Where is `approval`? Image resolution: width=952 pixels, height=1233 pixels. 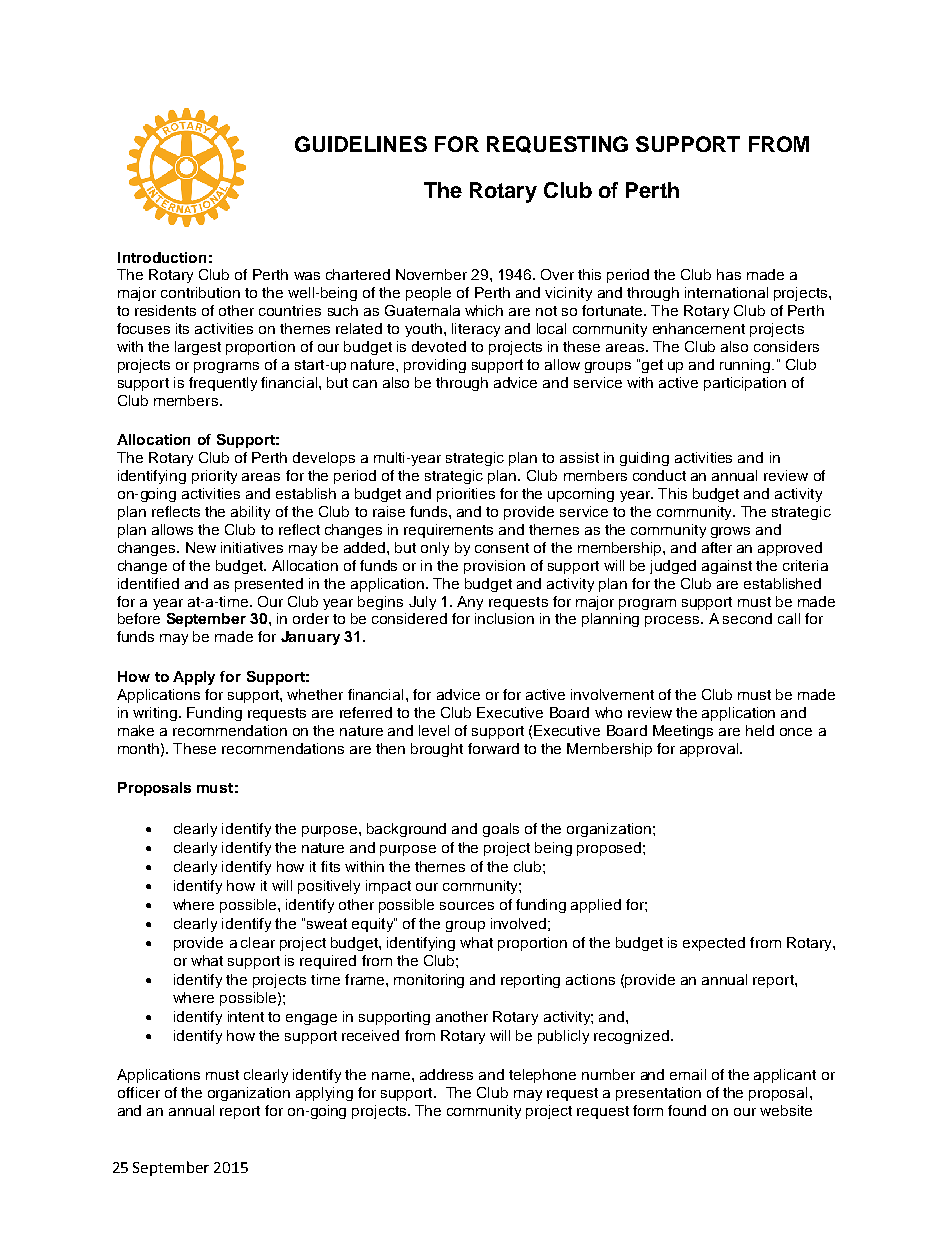 approval is located at coordinates (710, 750).
